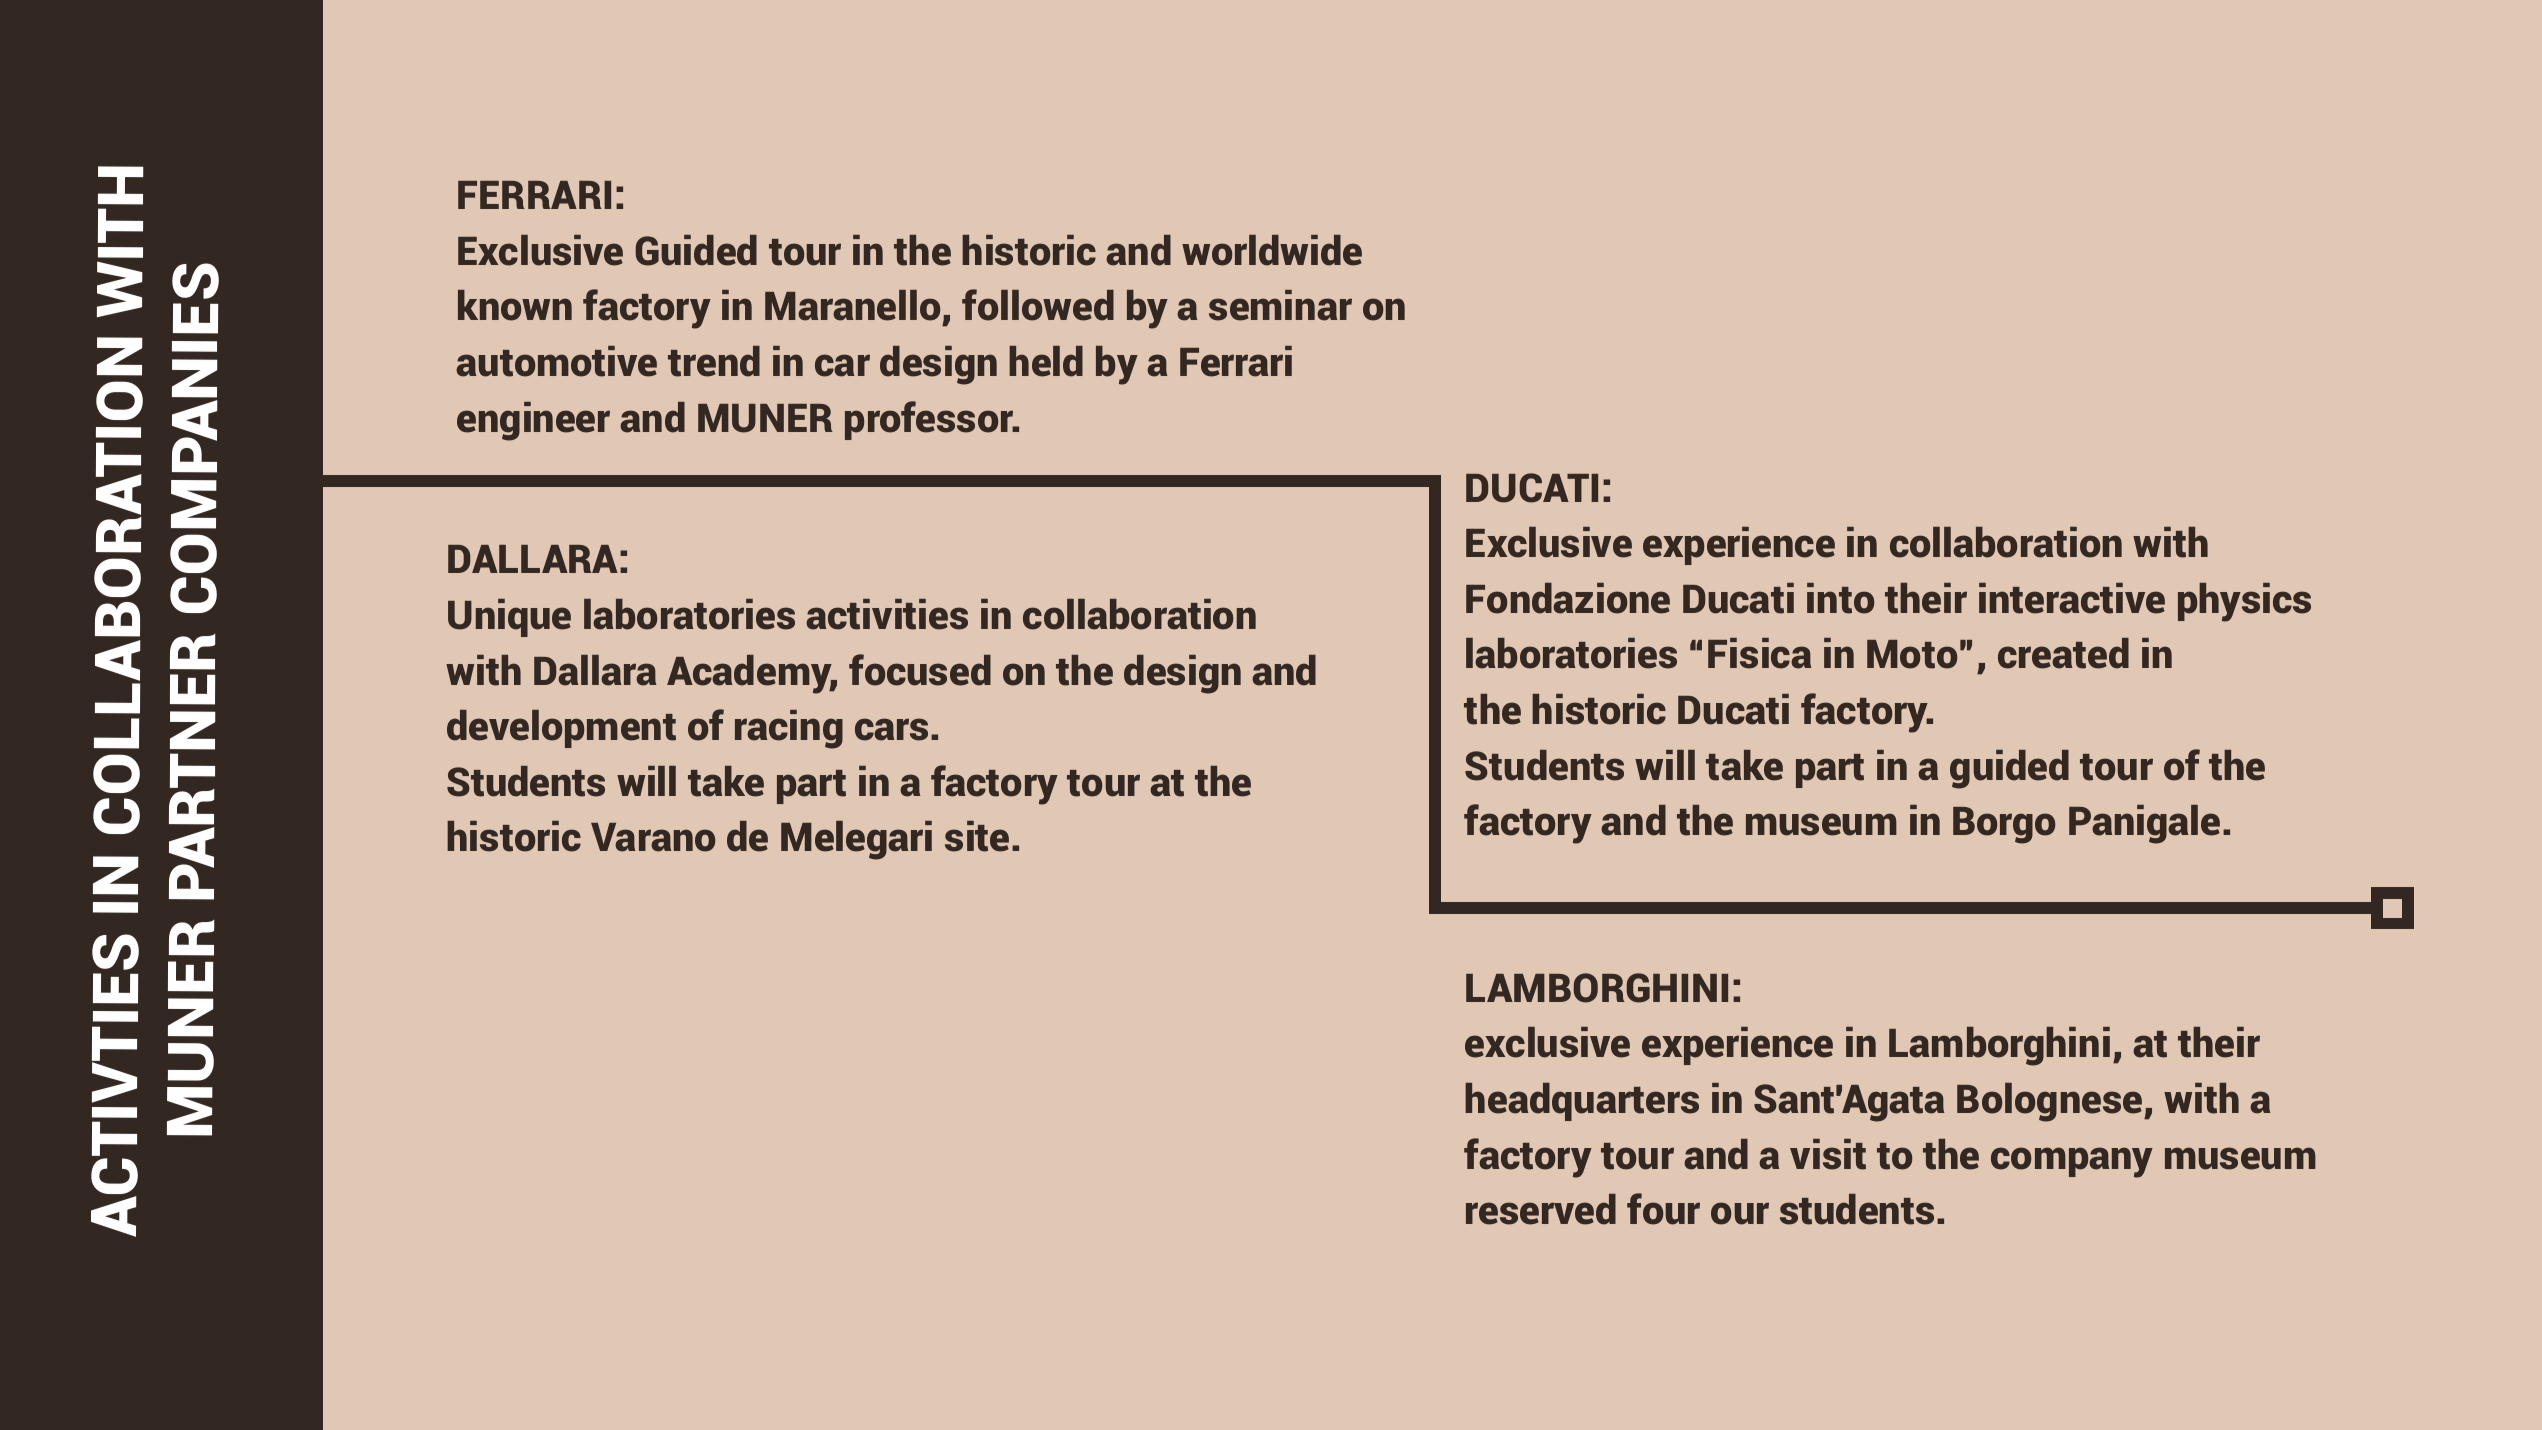 The height and width of the image is (1430, 2542). I want to click on known, so click(515, 305).
